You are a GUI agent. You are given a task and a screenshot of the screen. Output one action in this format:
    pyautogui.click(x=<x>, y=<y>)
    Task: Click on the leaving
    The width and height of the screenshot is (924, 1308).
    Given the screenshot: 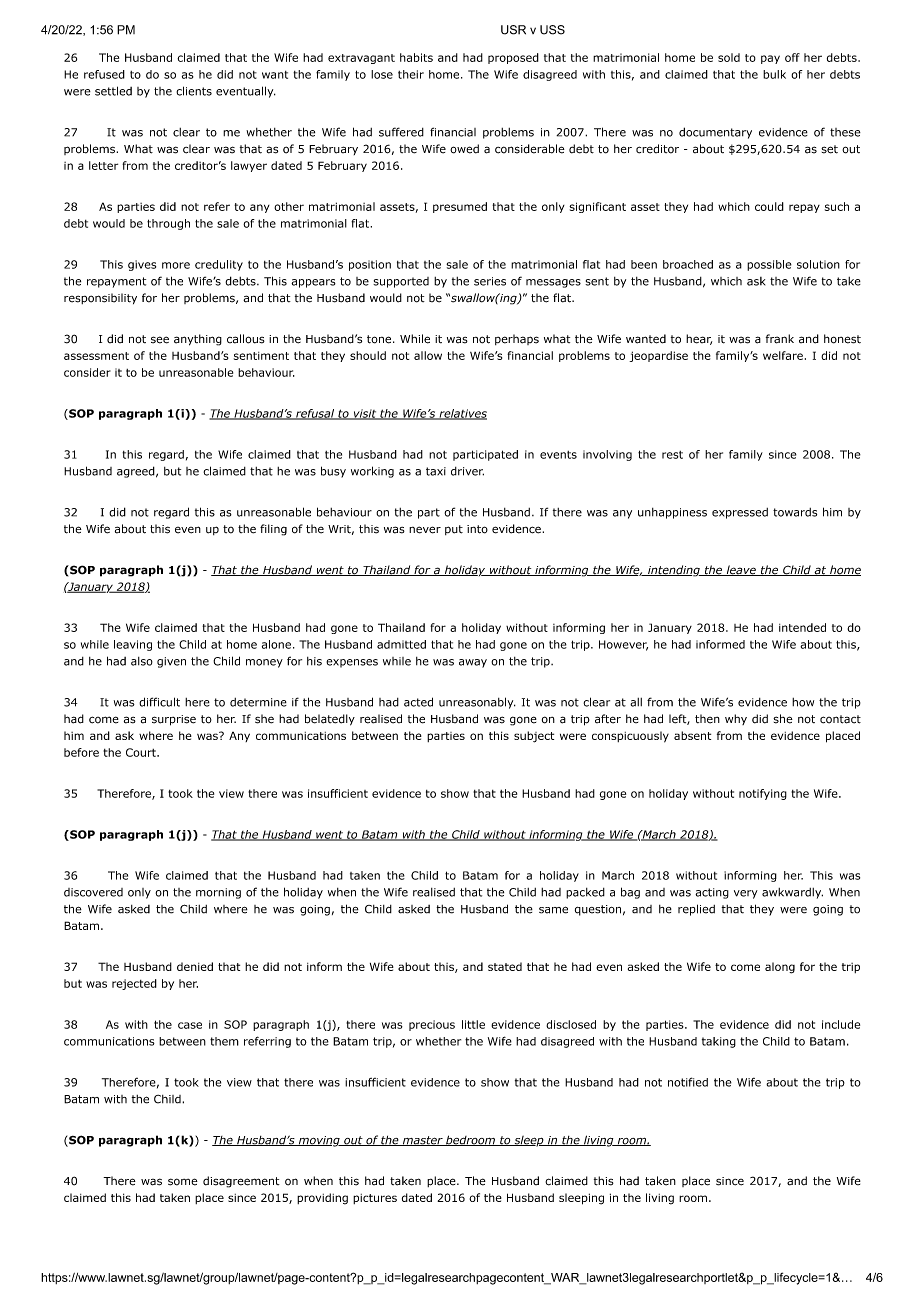 What is the action you would take?
    pyautogui.click(x=133, y=645)
